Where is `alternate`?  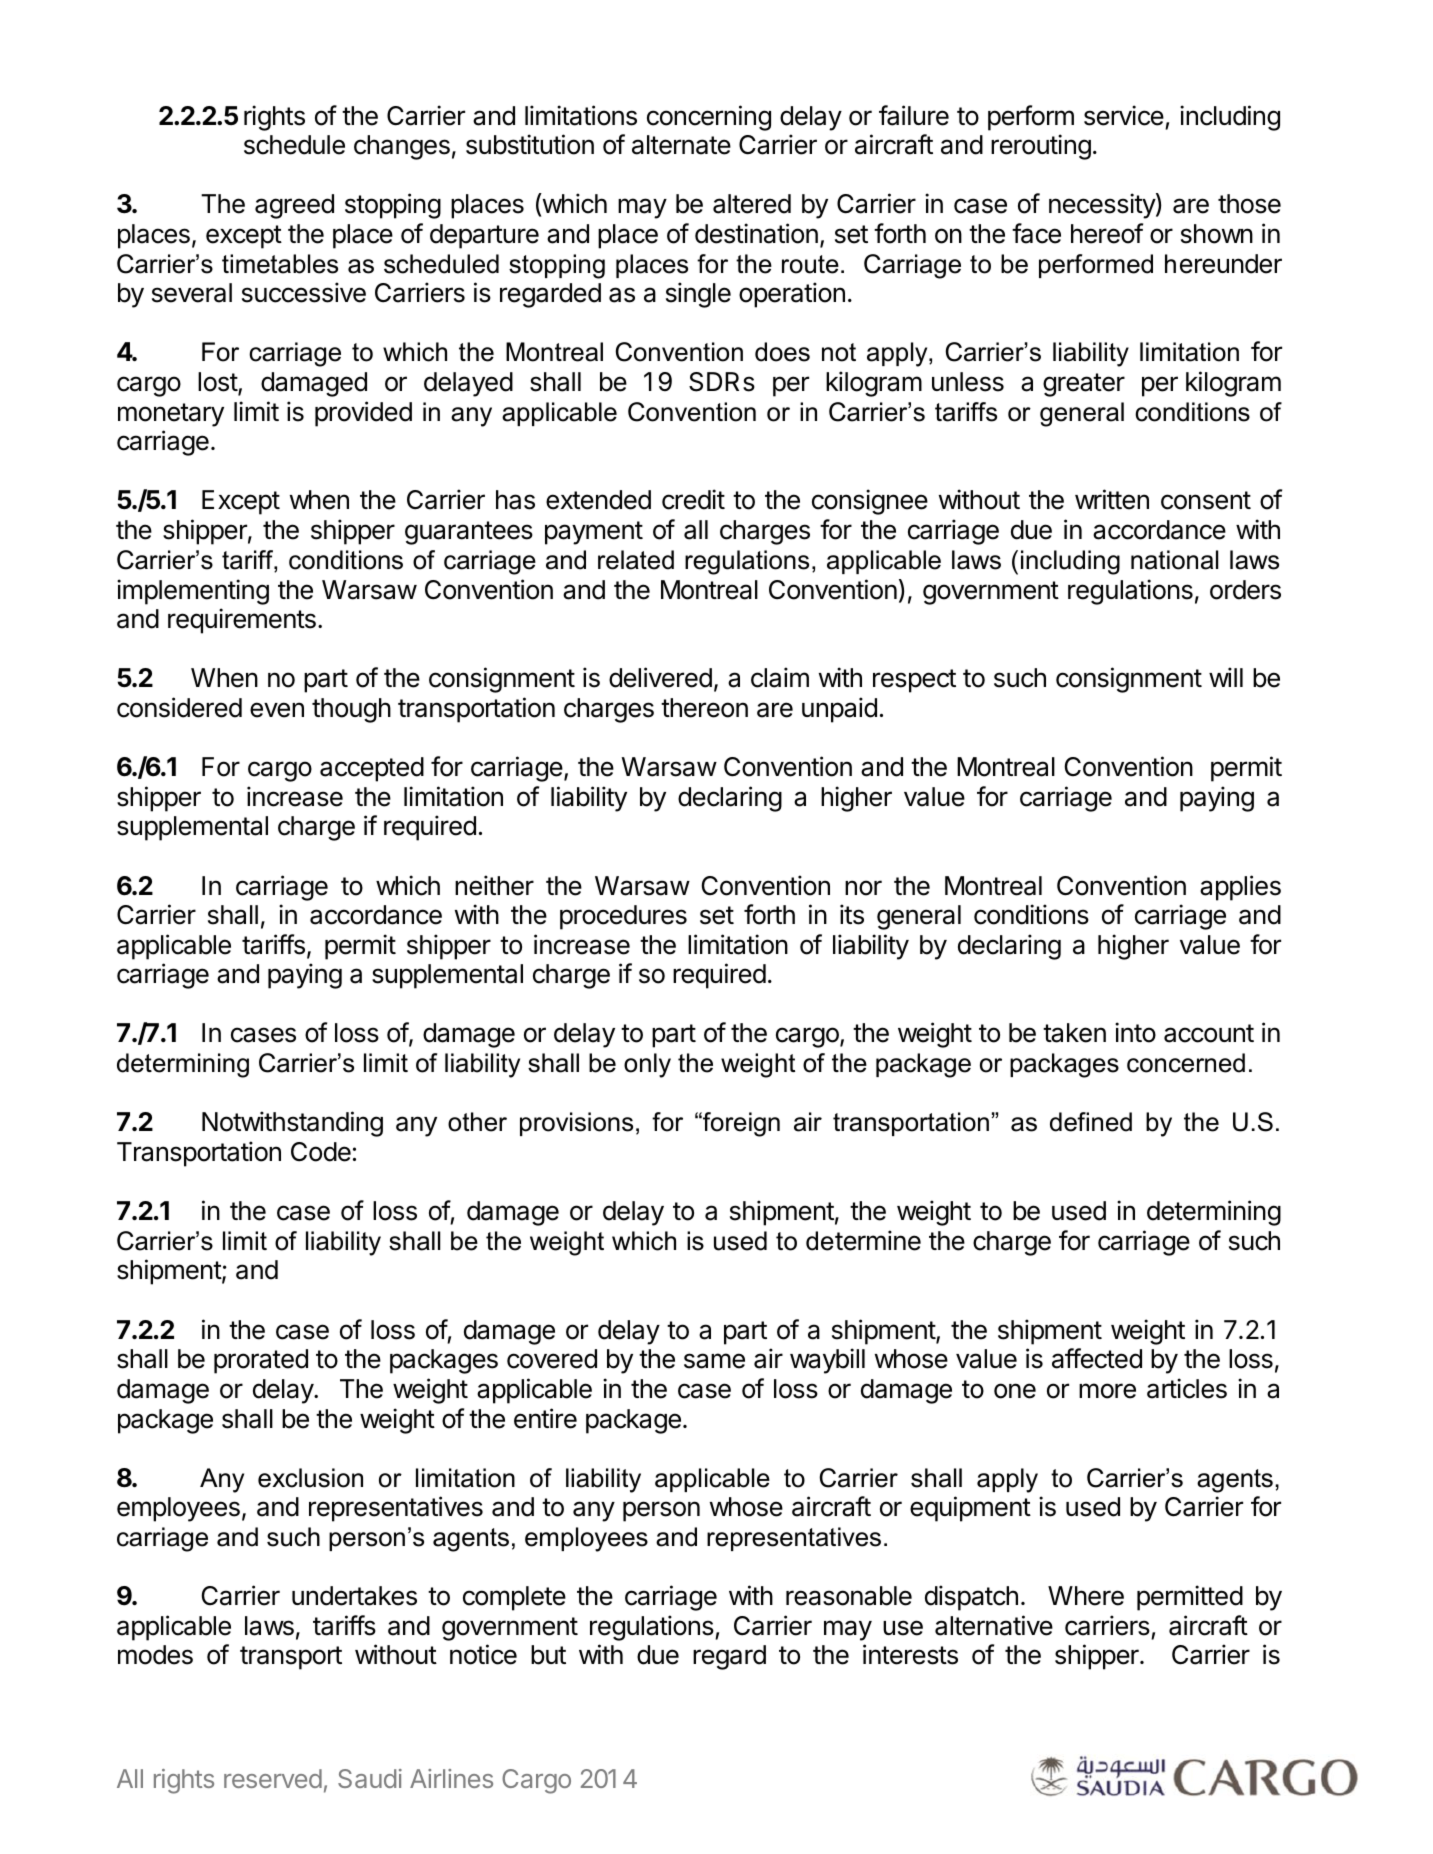 alternate is located at coordinates (681, 145).
